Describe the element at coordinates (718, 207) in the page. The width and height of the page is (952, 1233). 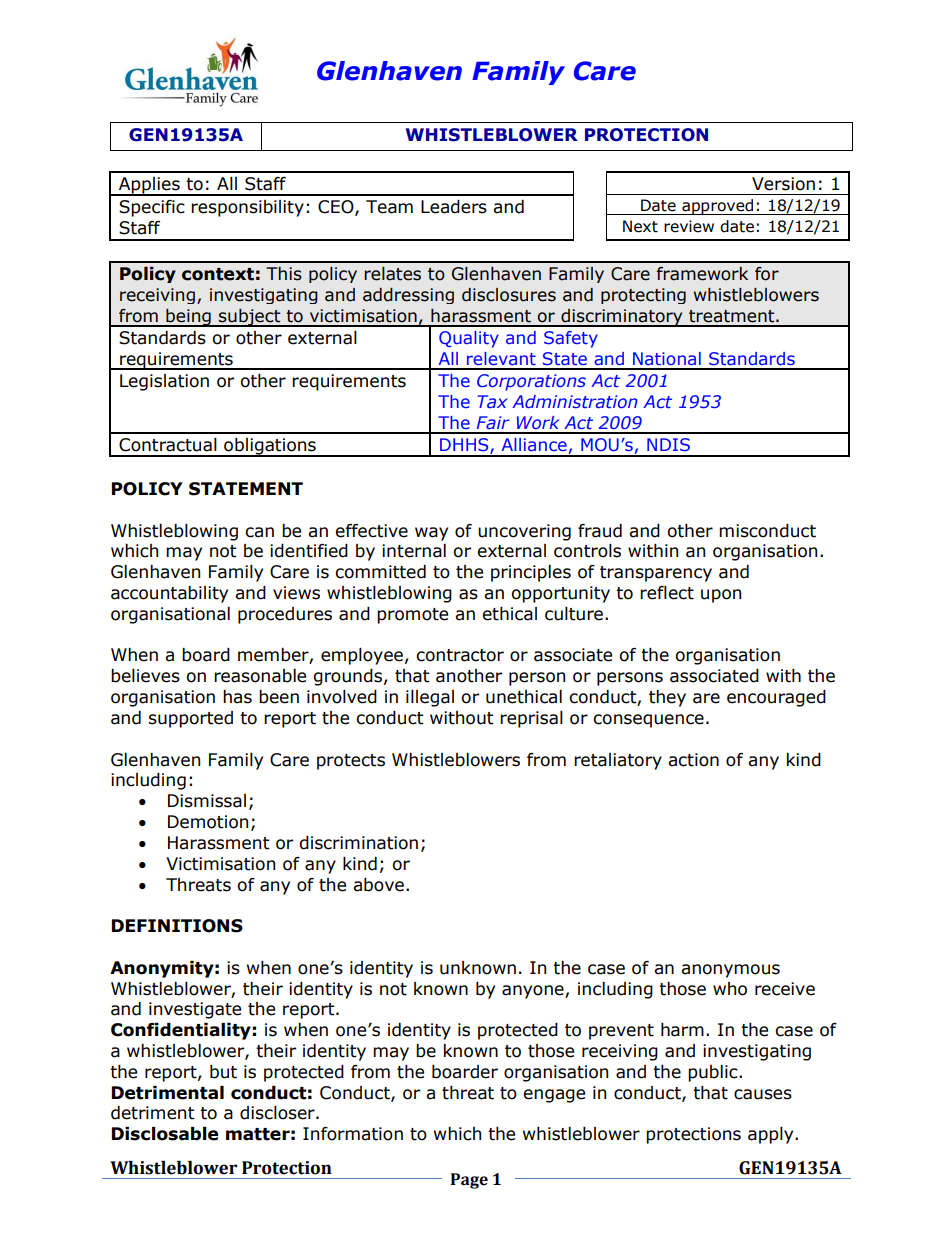
I see `approved` at that location.
